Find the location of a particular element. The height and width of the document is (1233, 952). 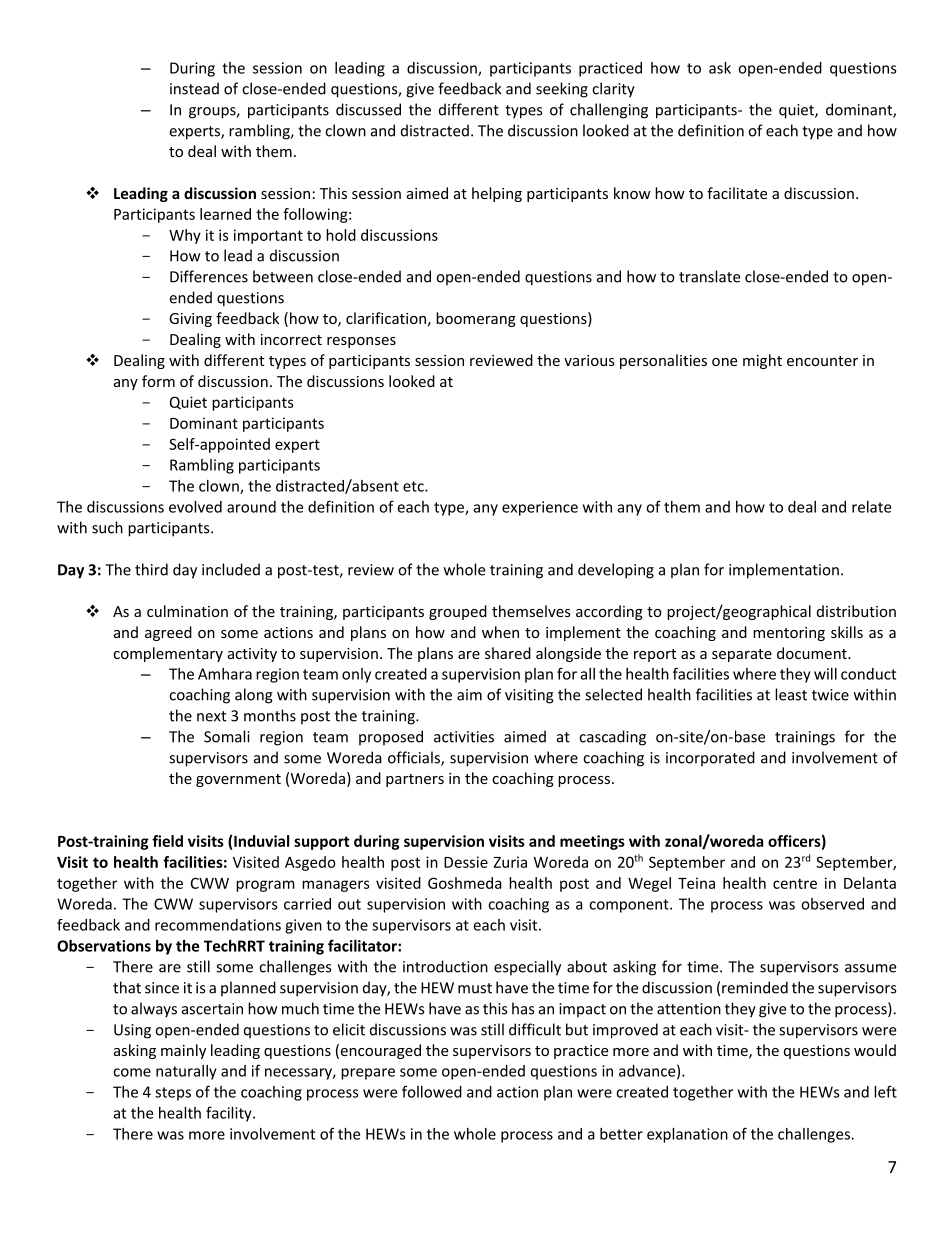

facilitate is located at coordinates (737, 193).
